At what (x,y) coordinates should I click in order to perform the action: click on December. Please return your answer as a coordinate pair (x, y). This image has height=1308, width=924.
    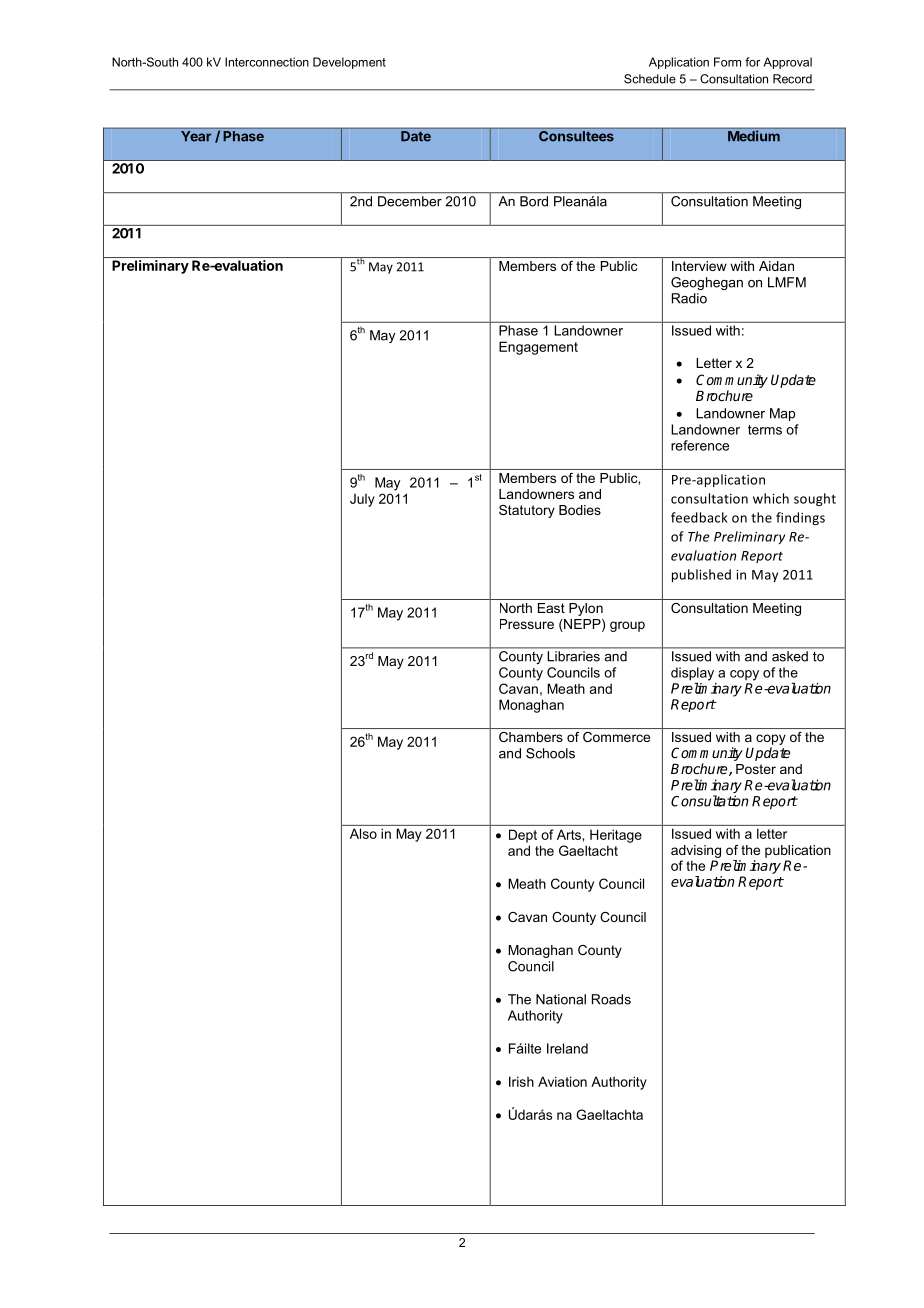
    Looking at the image, I should click on (410, 201).
